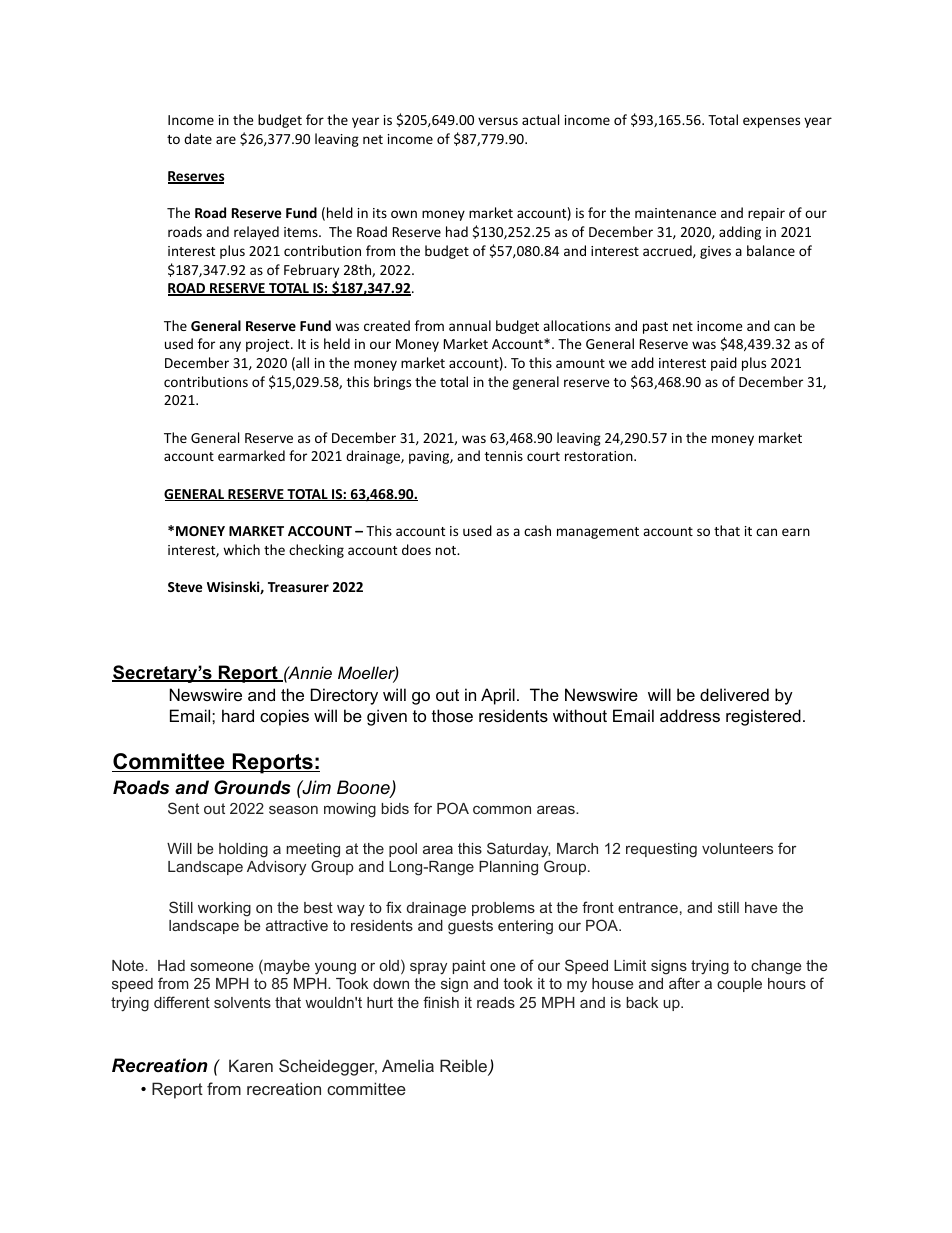  I want to click on expenses, so click(771, 122).
